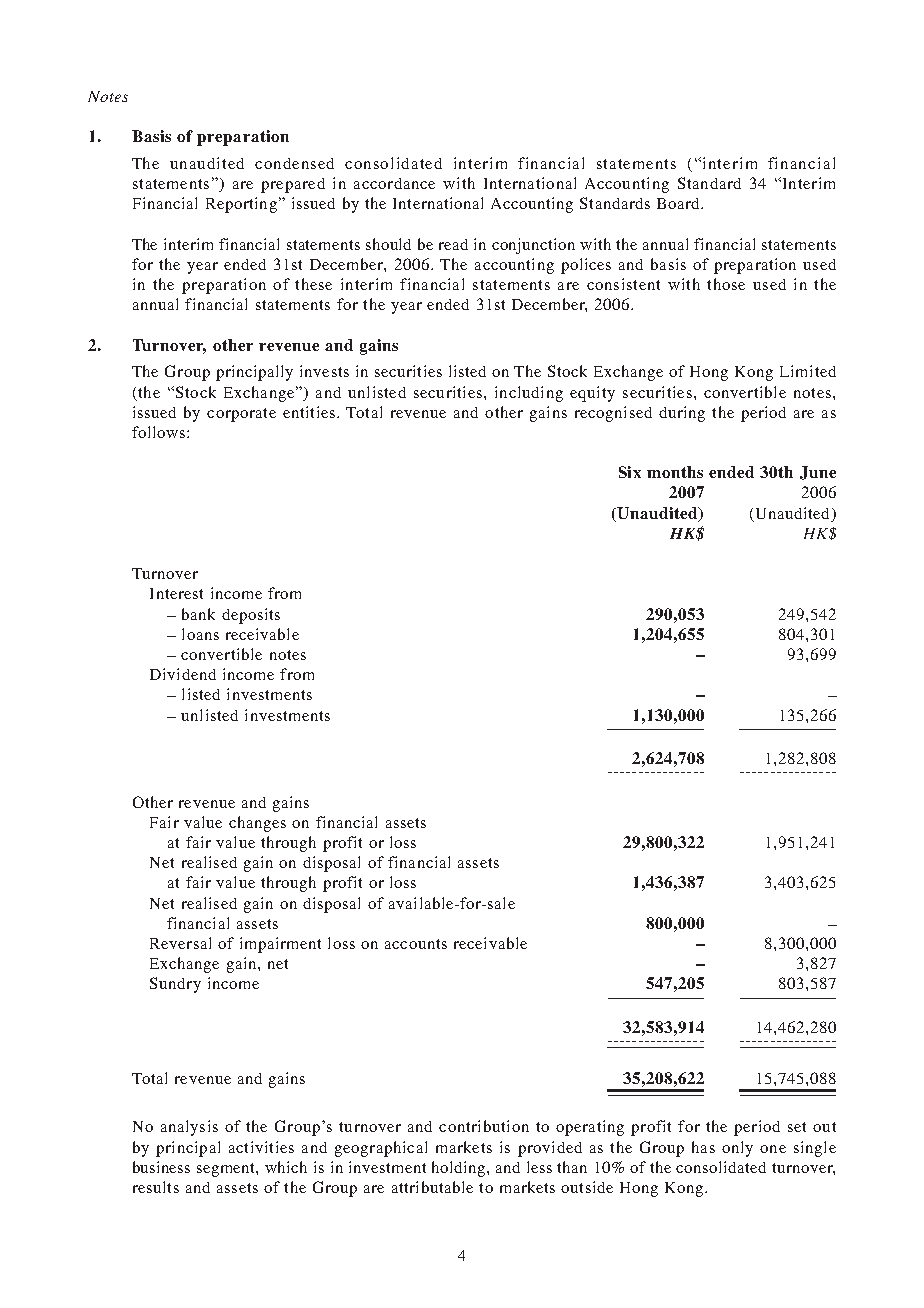 This screenshot has height=1308, width=924. Describe the element at coordinates (261, 1147) in the screenshot. I see `activities` at that location.
